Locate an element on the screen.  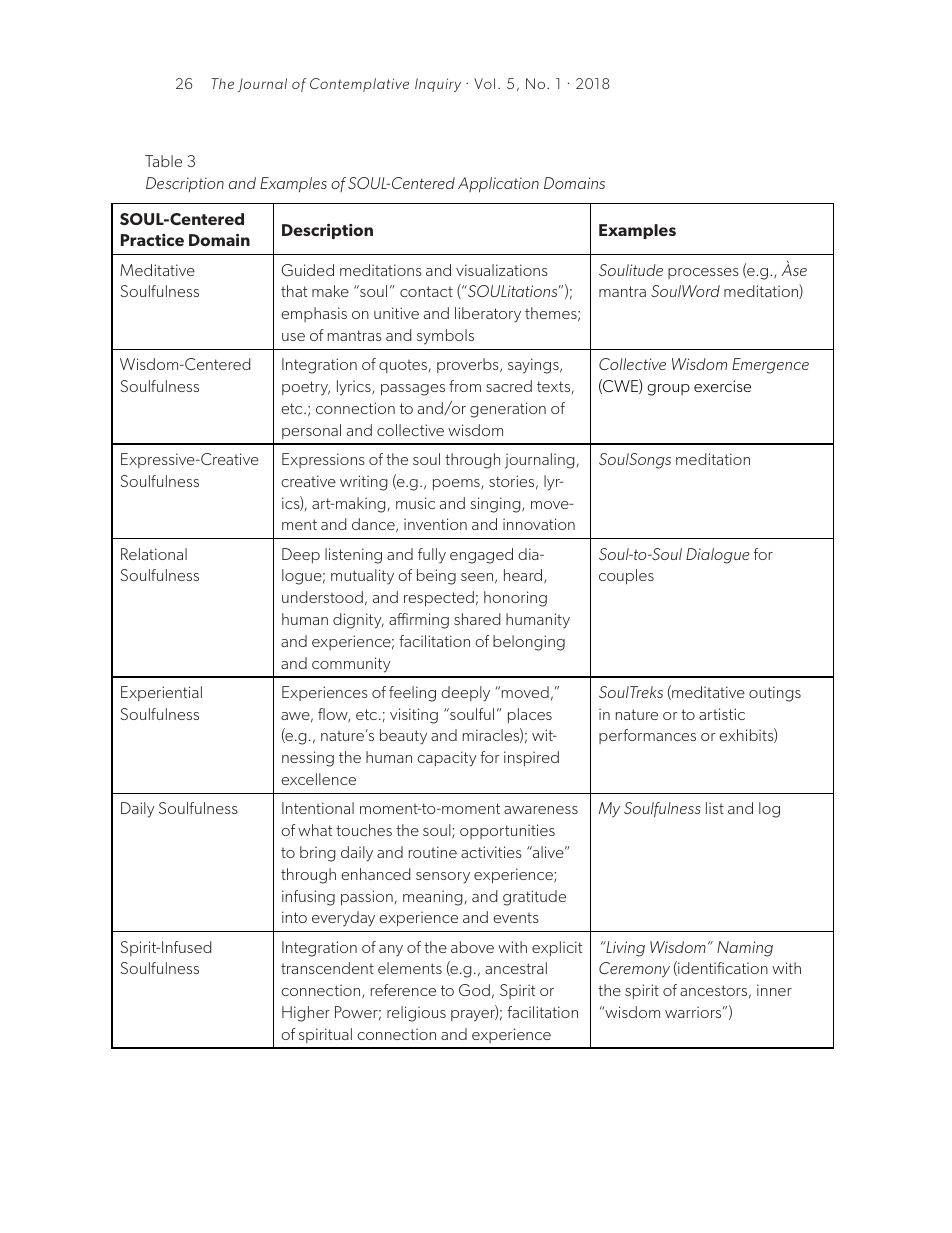
Vol is located at coordinates (484, 83).
